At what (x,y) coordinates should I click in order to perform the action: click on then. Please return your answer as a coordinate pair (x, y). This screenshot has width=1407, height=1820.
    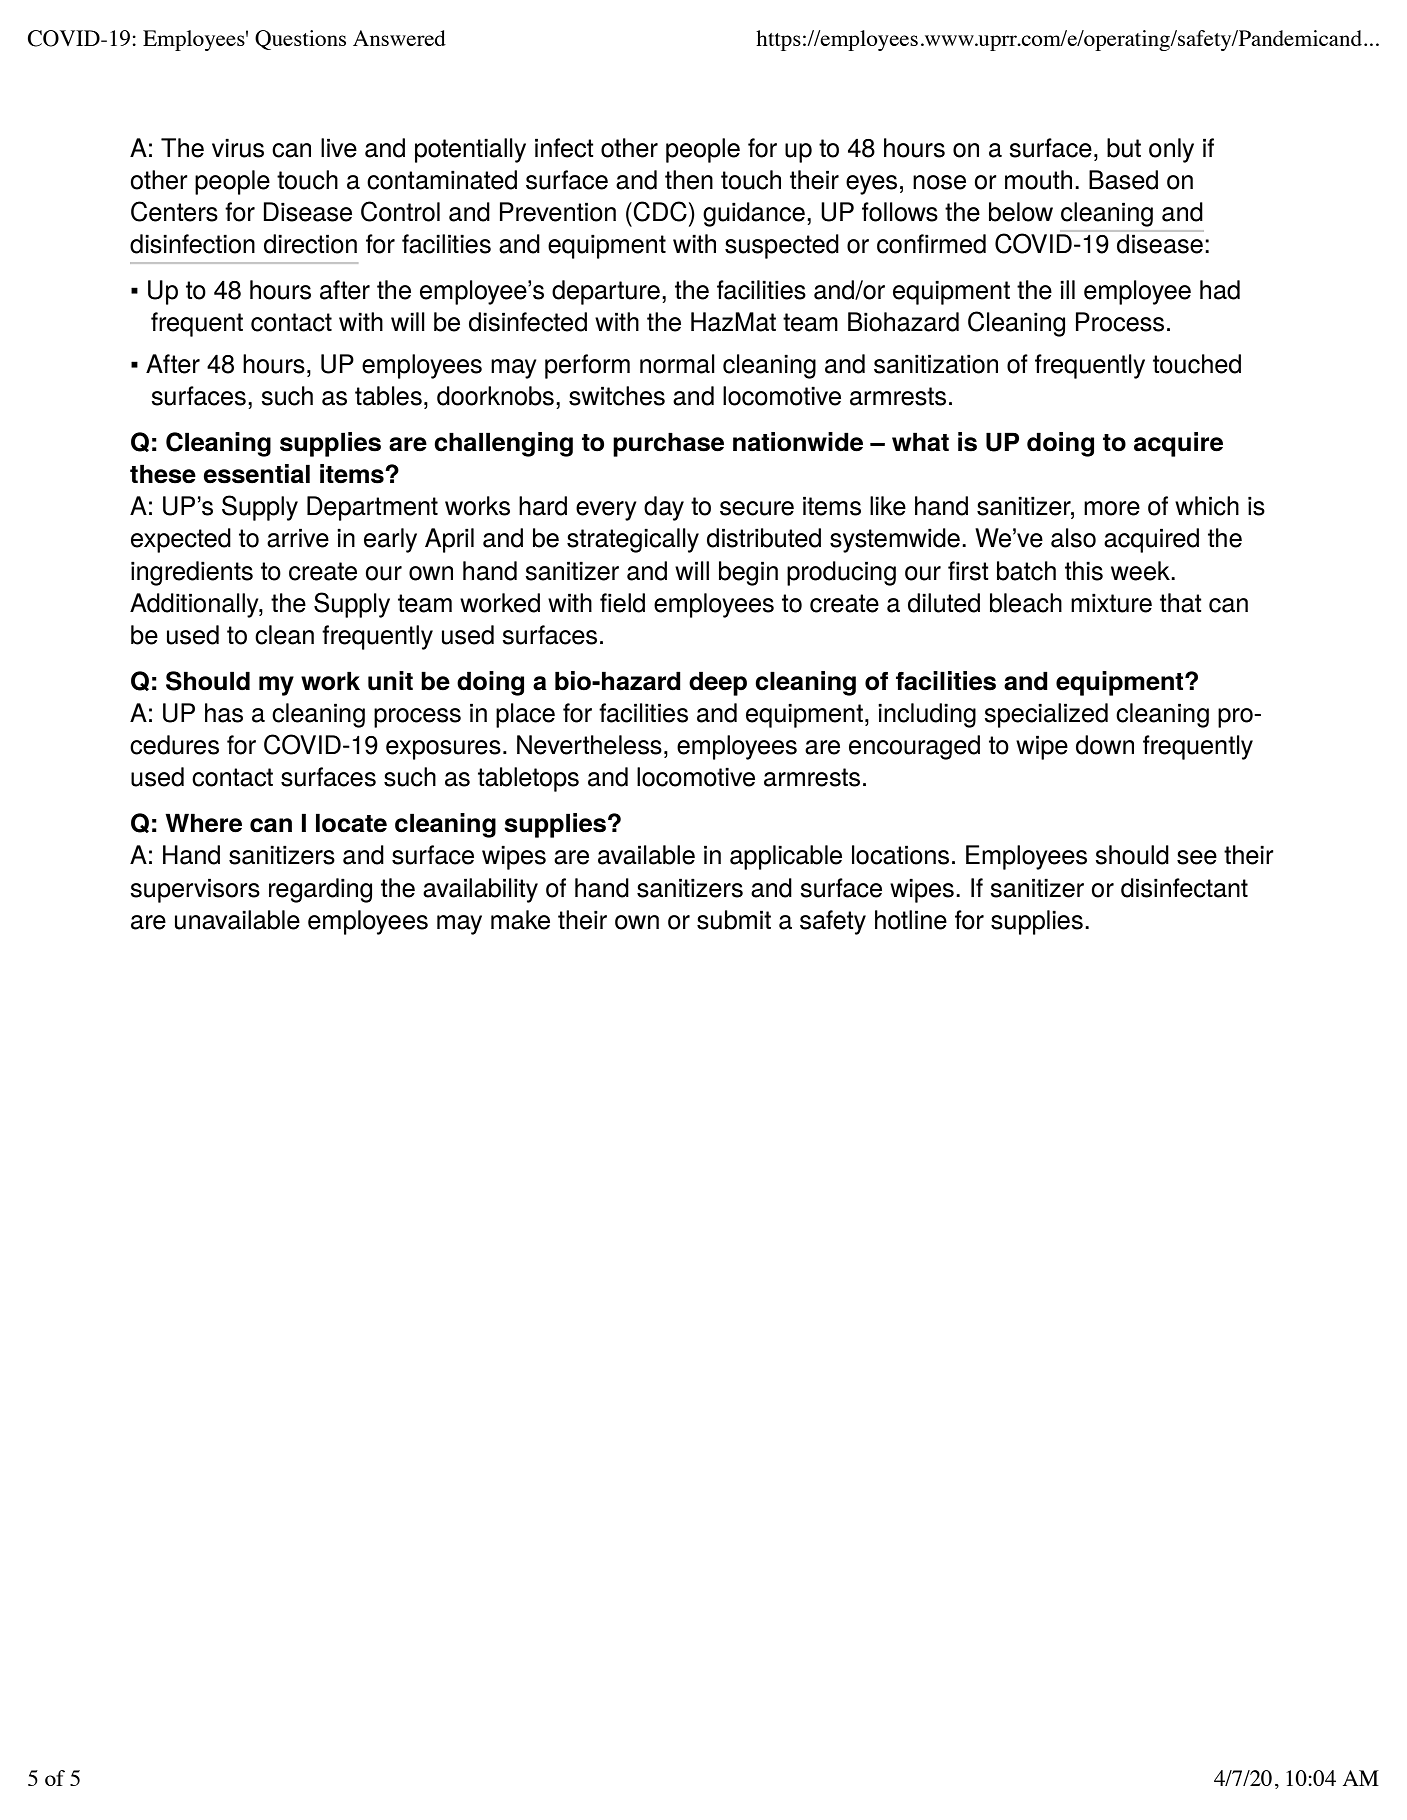
    Looking at the image, I should click on (689, 180).
